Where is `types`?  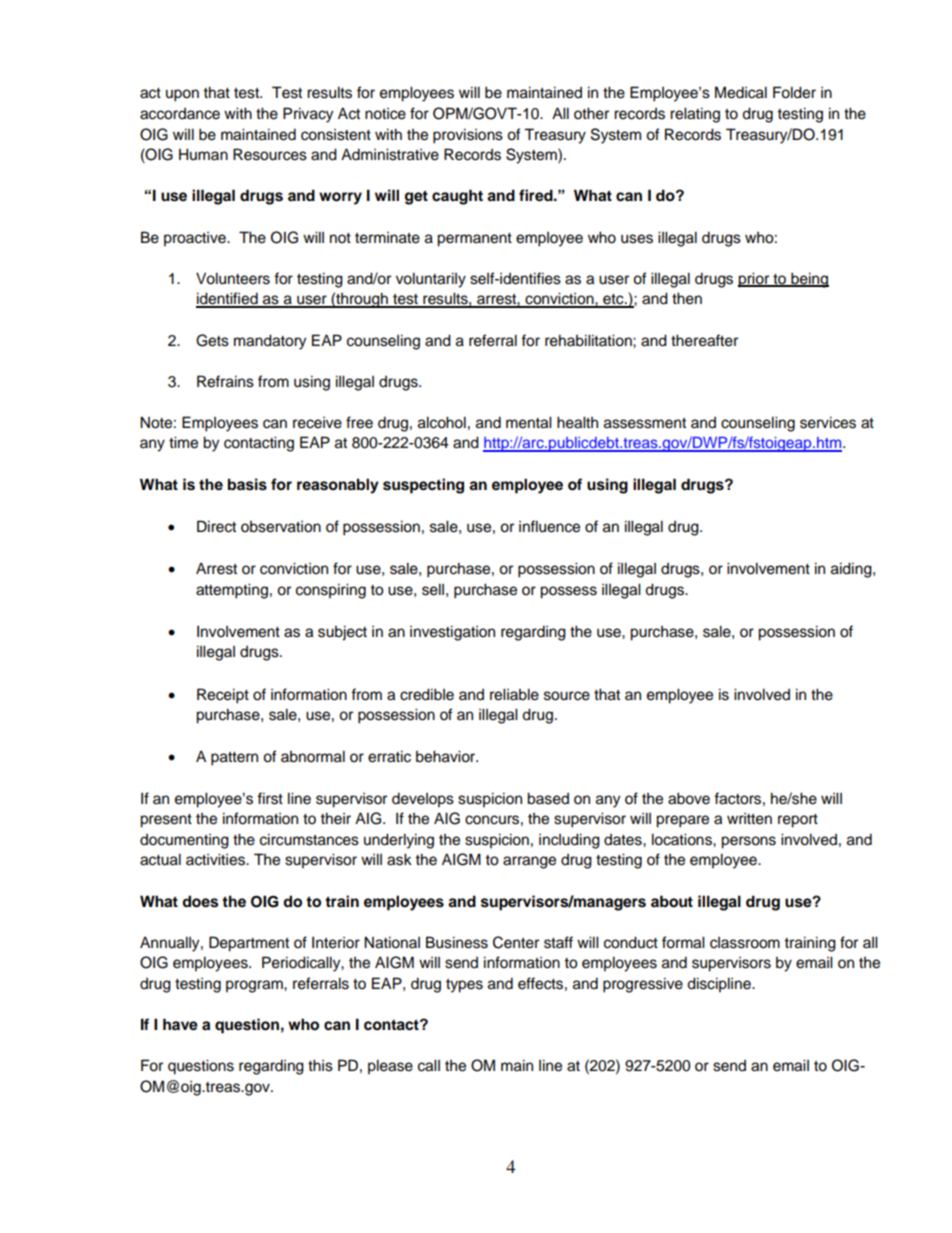
types is located at coordinates (464, 986).
